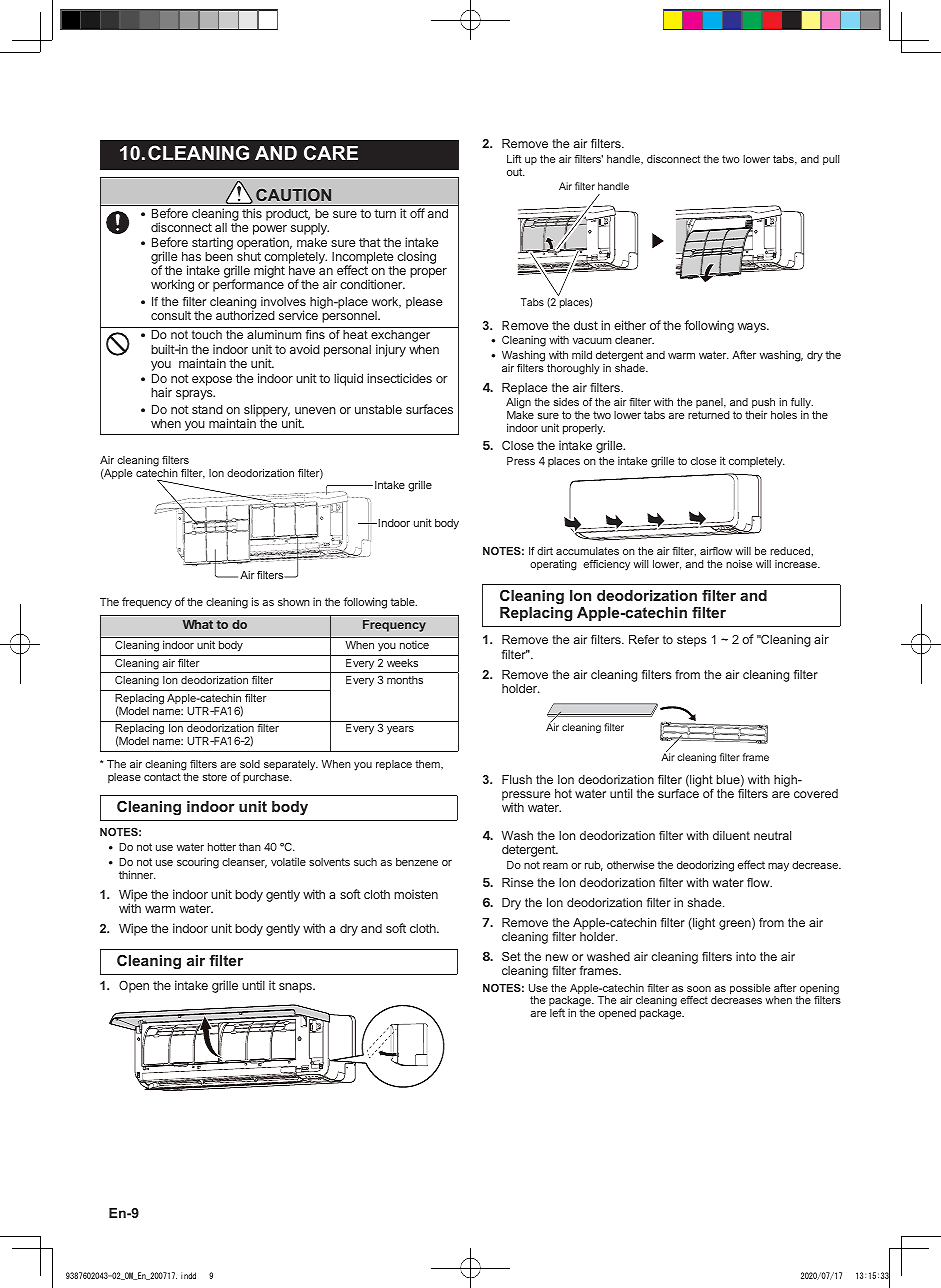  Describe the element at coordinates (692, 641) in the image. I see `steps` at that location.
